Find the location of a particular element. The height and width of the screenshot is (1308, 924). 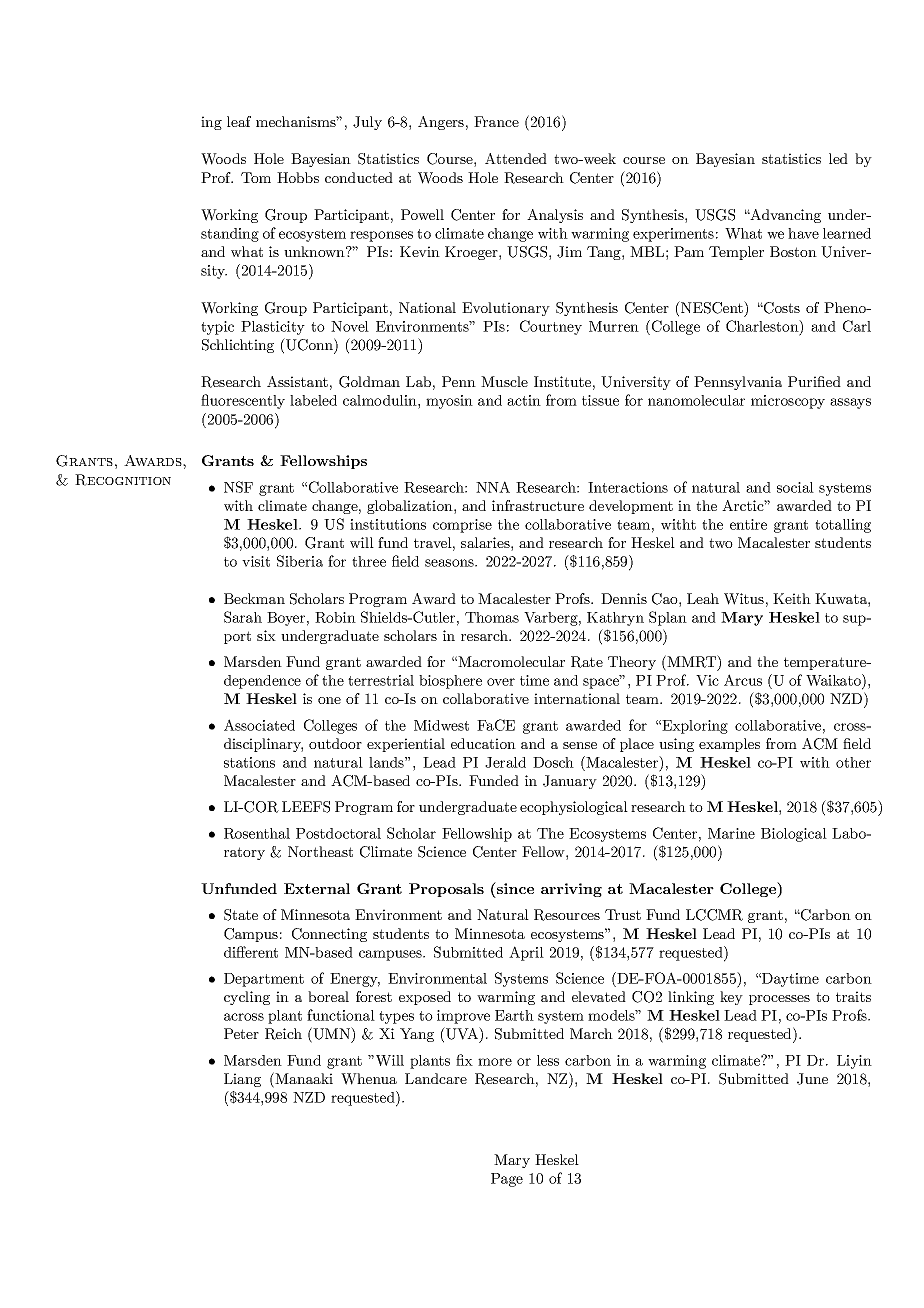

Attended is located at coordinates (516, 158).
